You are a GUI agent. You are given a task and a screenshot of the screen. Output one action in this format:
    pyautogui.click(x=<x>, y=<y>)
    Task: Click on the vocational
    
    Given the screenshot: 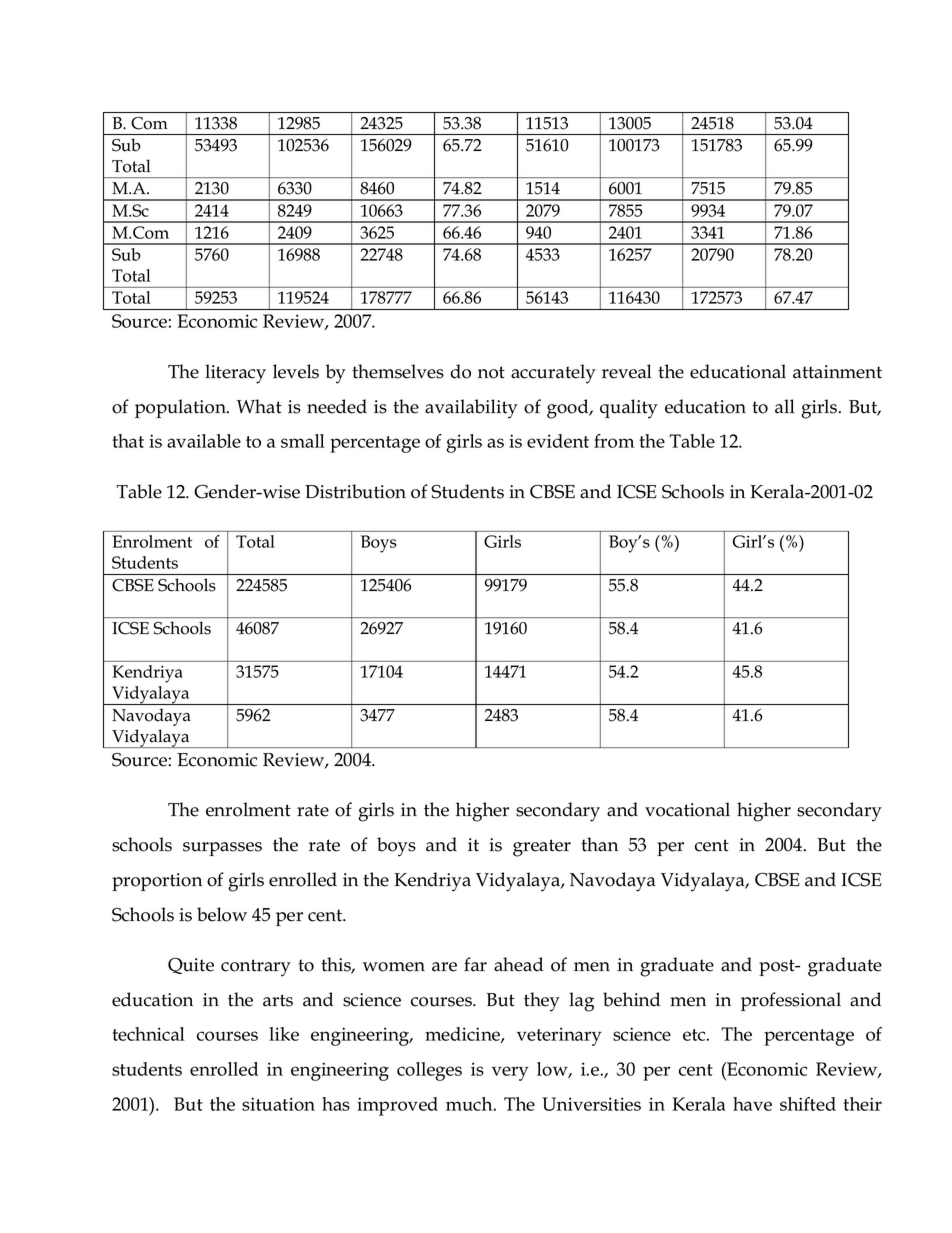 What is the action you would take?
    pyautogui.click(x=687, y=809)
